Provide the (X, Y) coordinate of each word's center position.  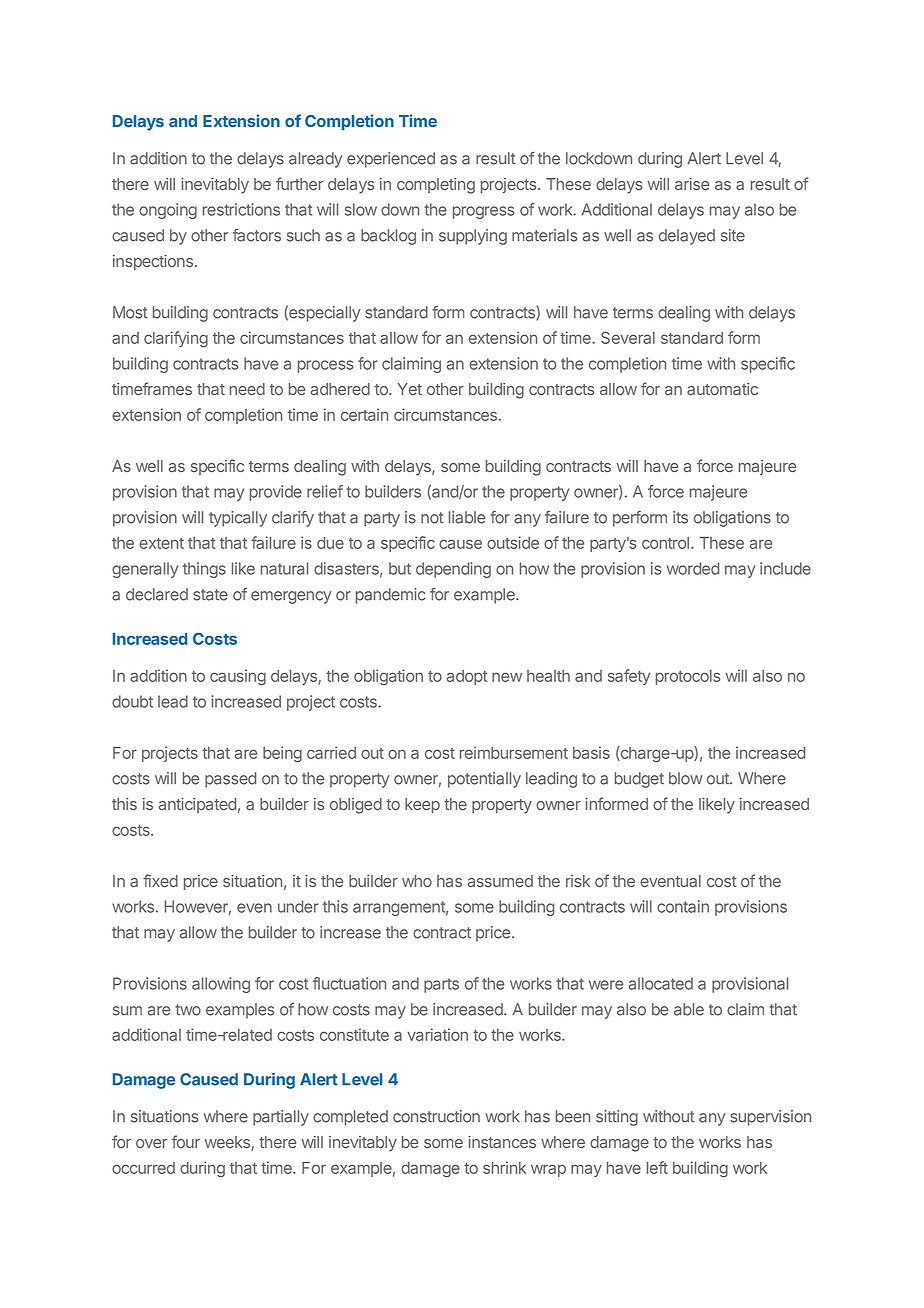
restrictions (241, 209)
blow (686, 778)
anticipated (197, 805)
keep (422, 805)
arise (692, 184)
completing (436, 186)
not (432, 518)
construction (436, 1116)
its (680, 517)
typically (238, 519)
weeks (228, 1143)
